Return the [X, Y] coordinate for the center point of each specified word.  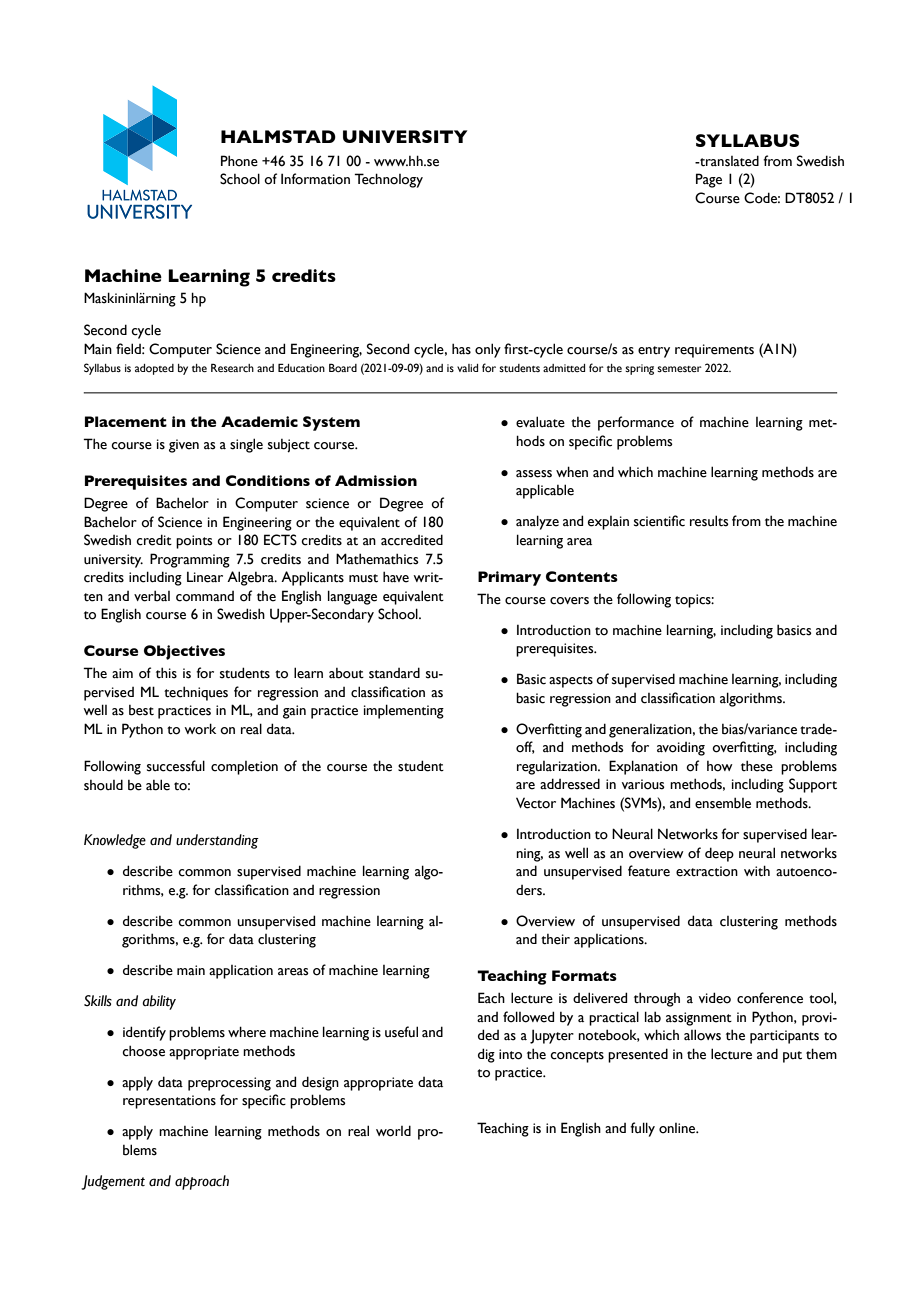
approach [202, 1182]
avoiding [681, 749]
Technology [388, 180]
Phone [239, 161]
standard [394, 673]
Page [709, 180]
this [166, 673]
